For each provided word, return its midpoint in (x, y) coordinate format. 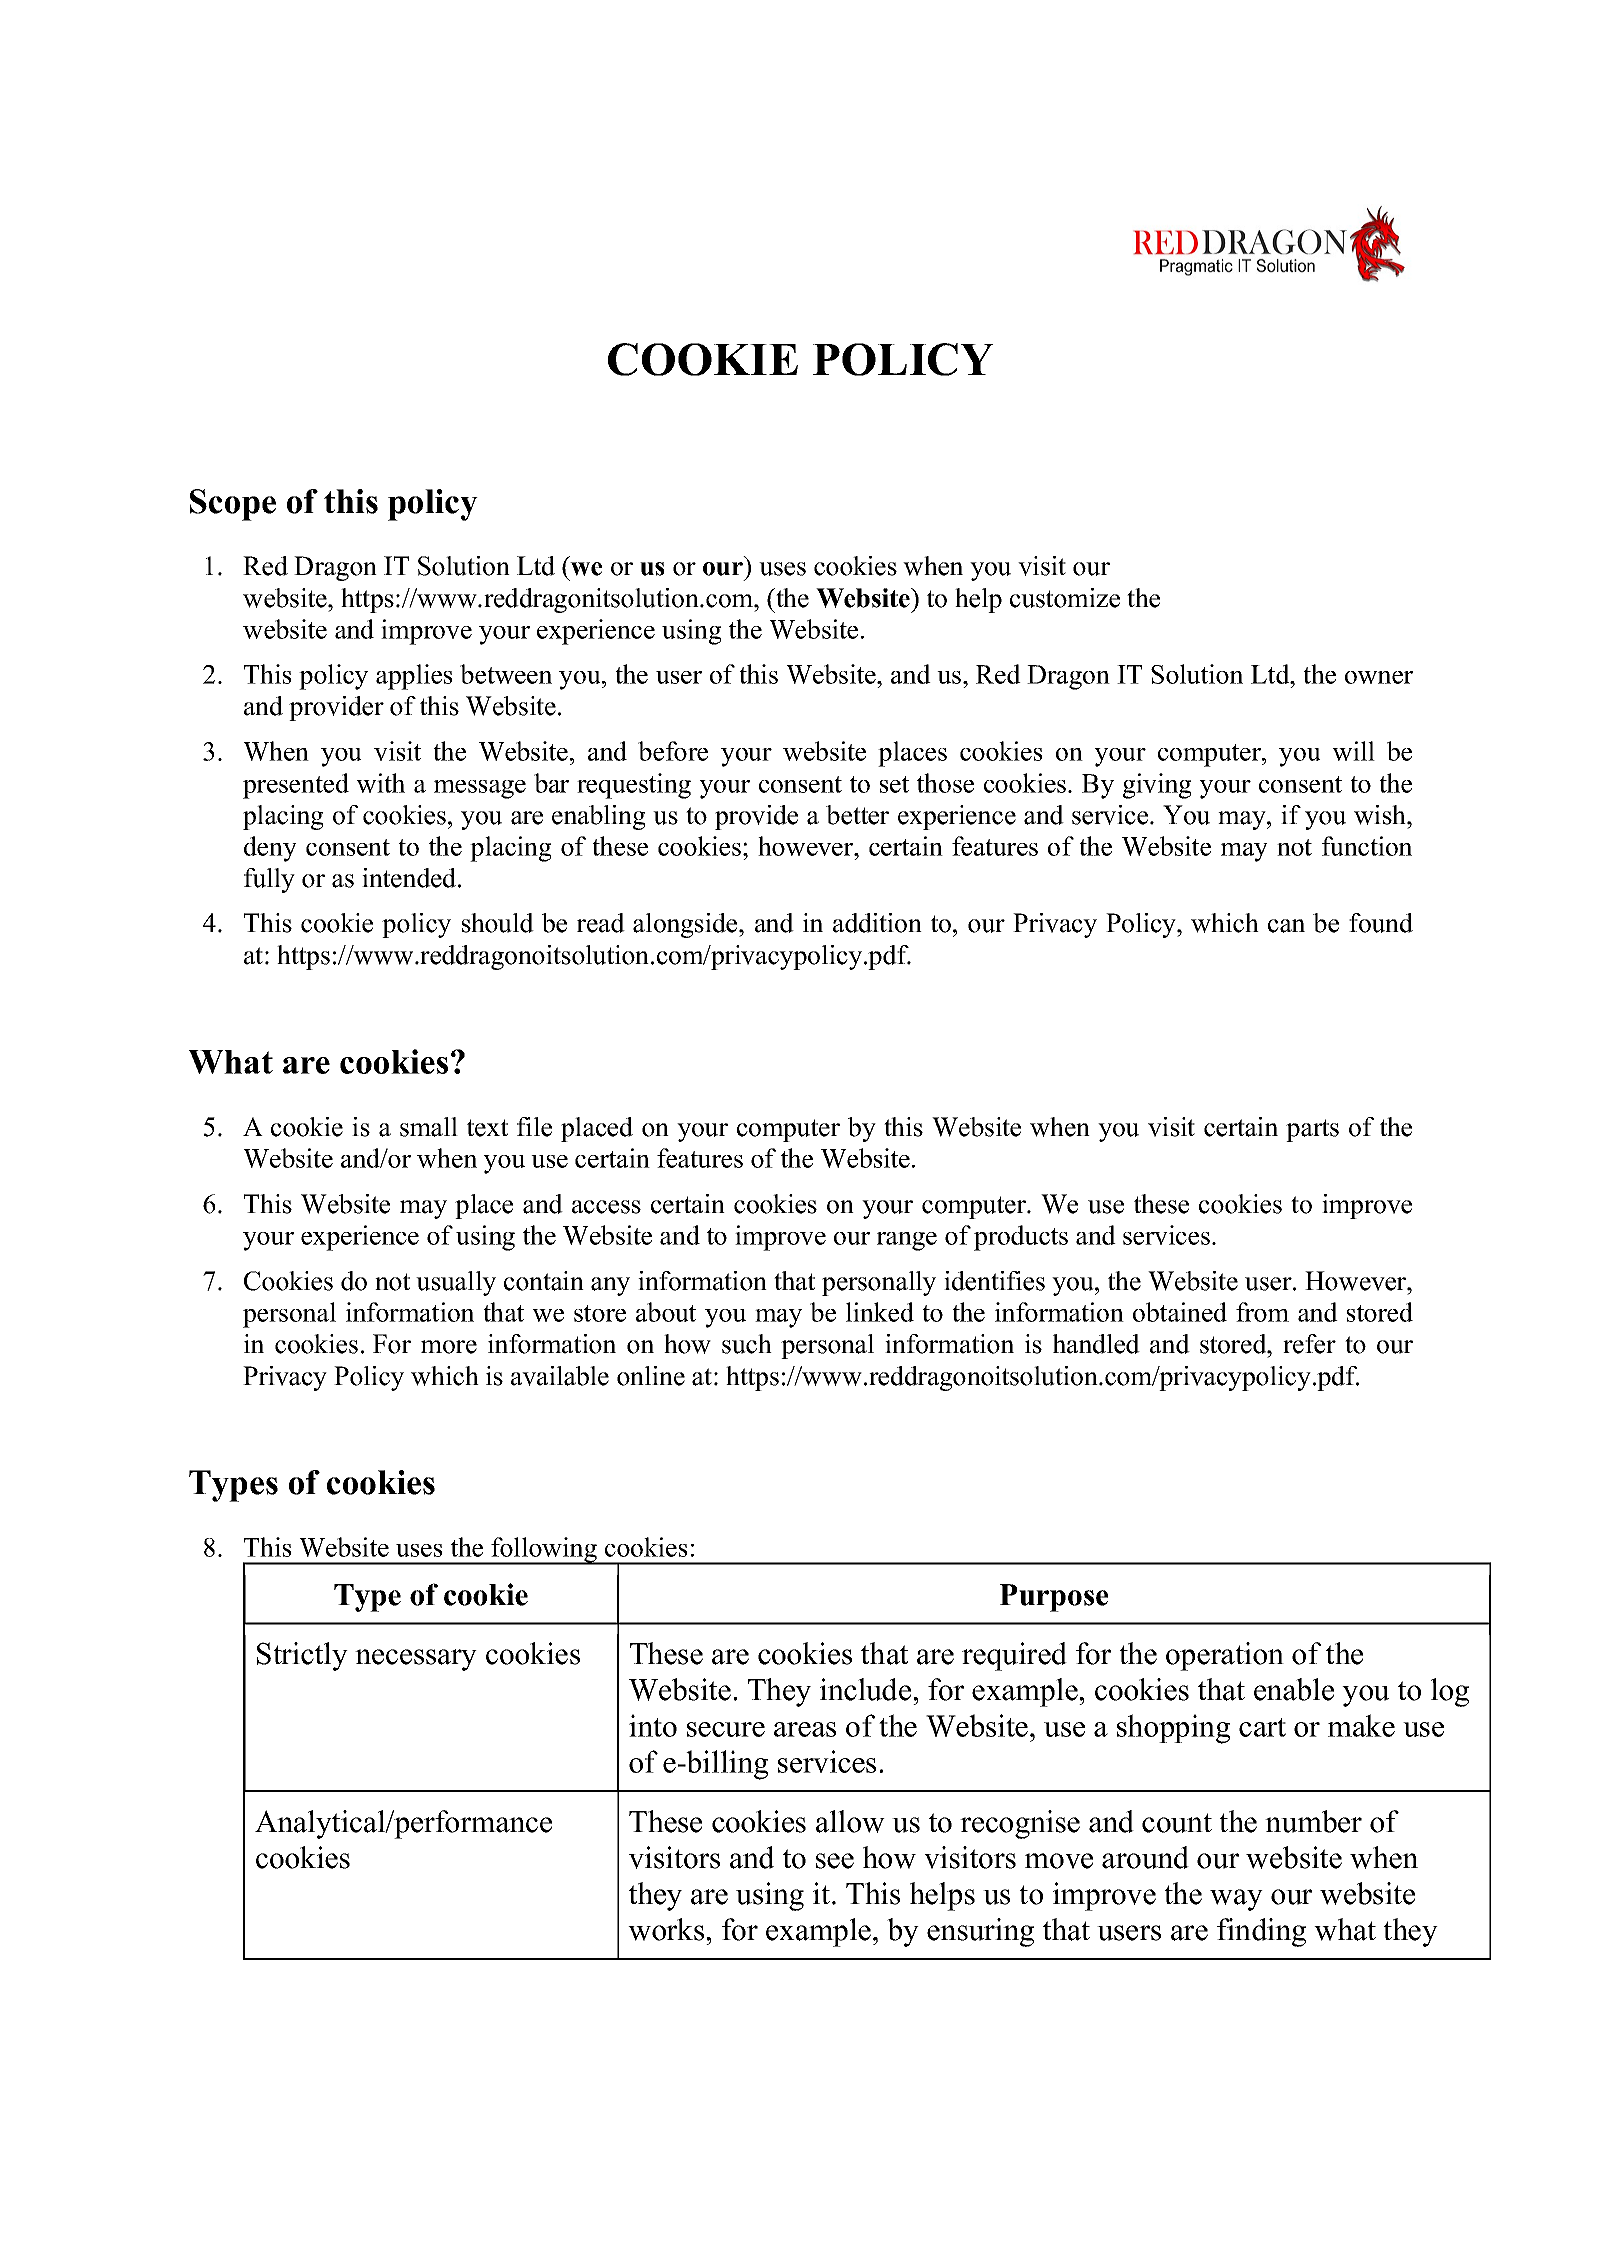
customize (1065, 598)
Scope (233, 505)
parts (1312, 1130)
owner (1379, 677)
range (907, 1241)
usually (456, 1283)
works (667, 1929)
